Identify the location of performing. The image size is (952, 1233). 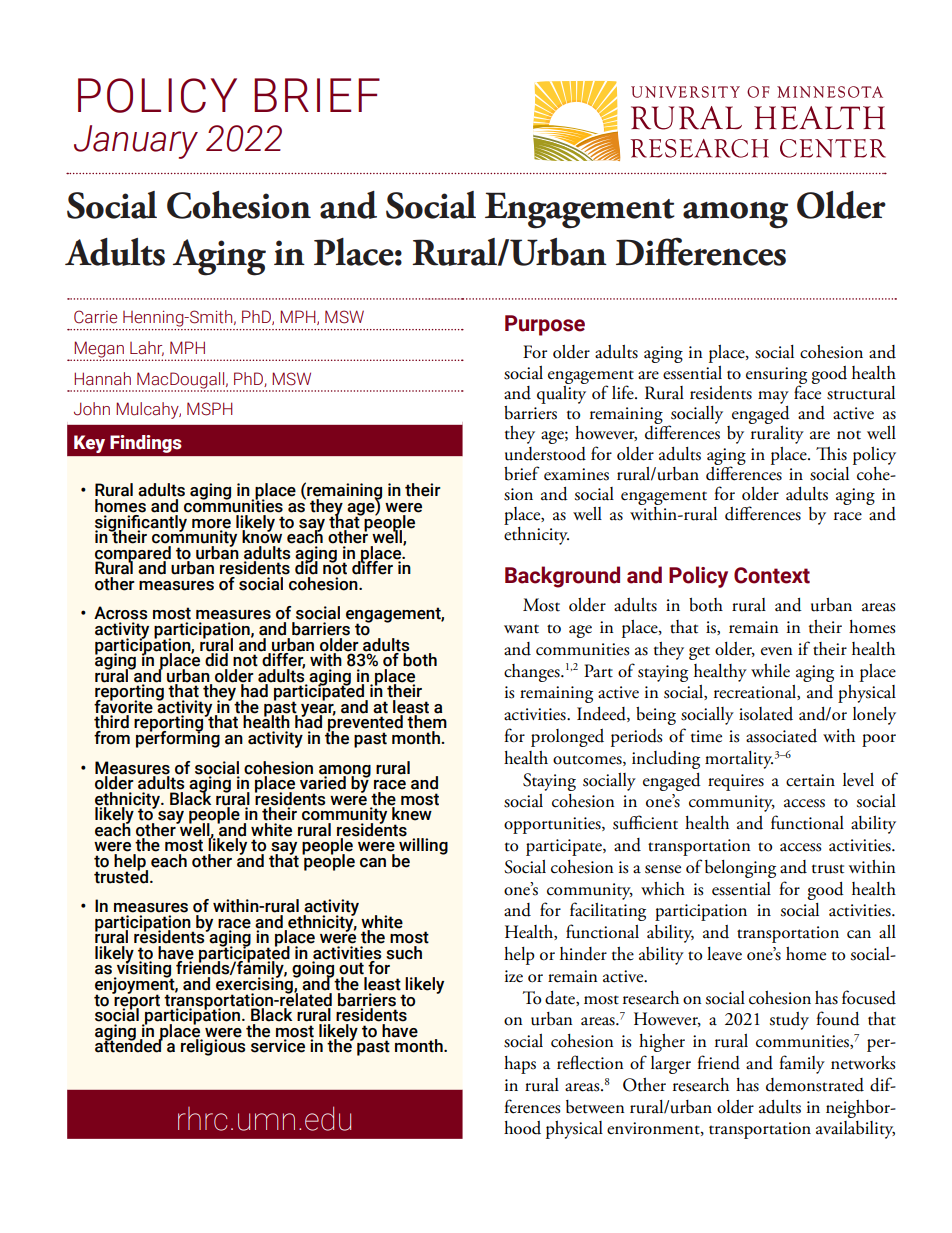
(178, 738).
